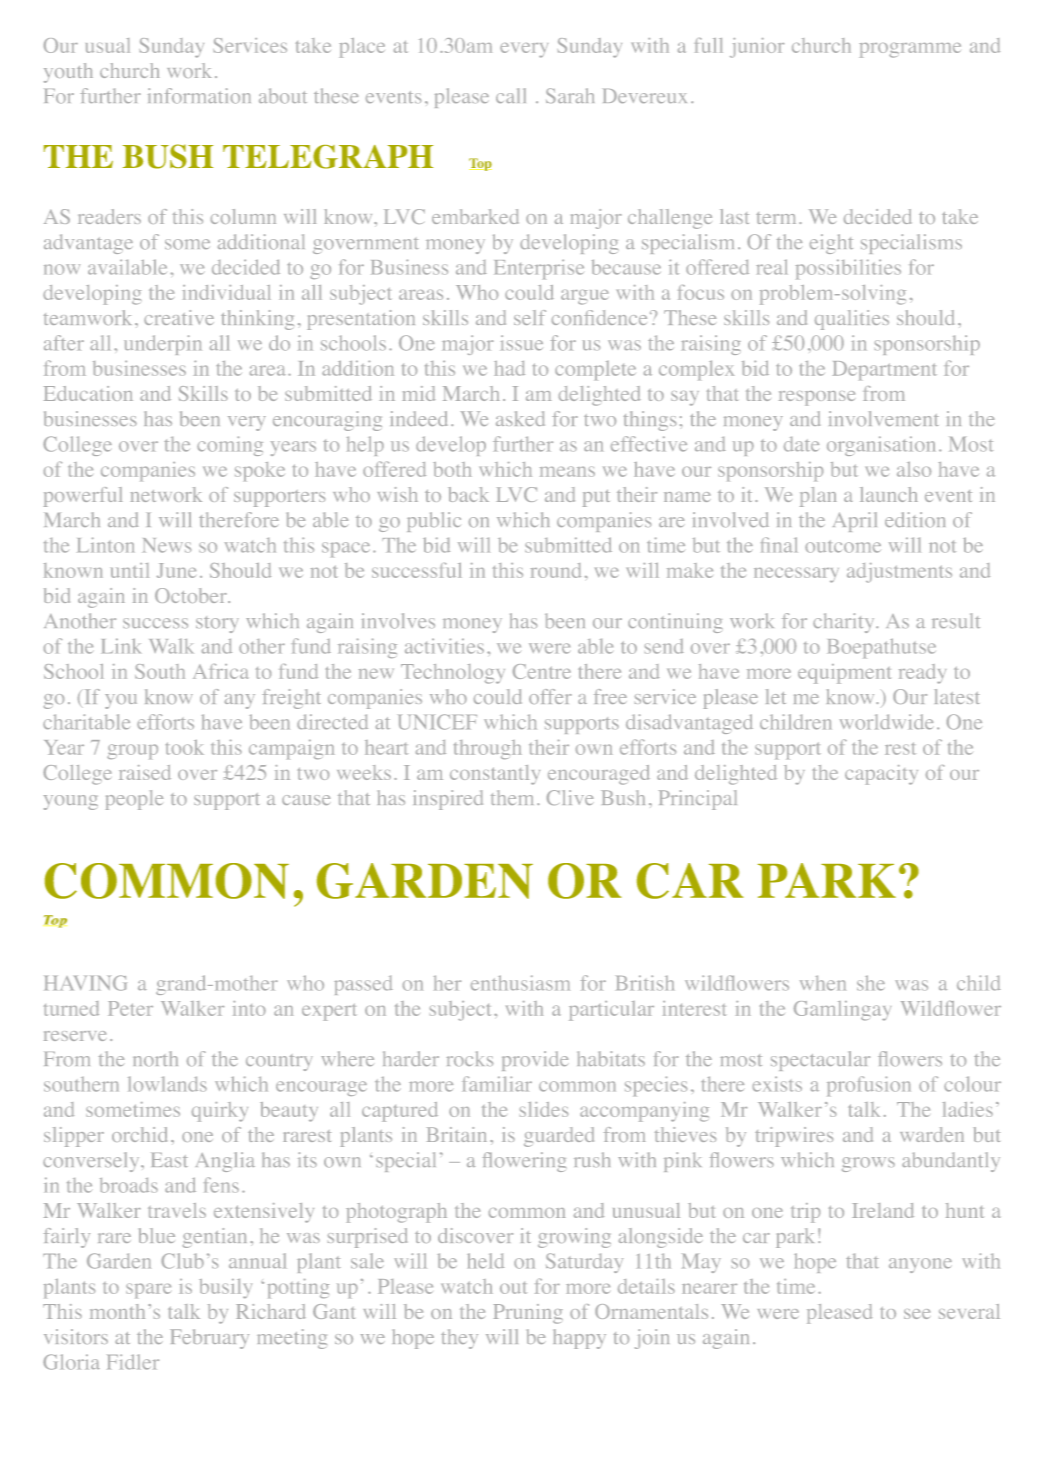  I want to click on information, so click(199, 96).
